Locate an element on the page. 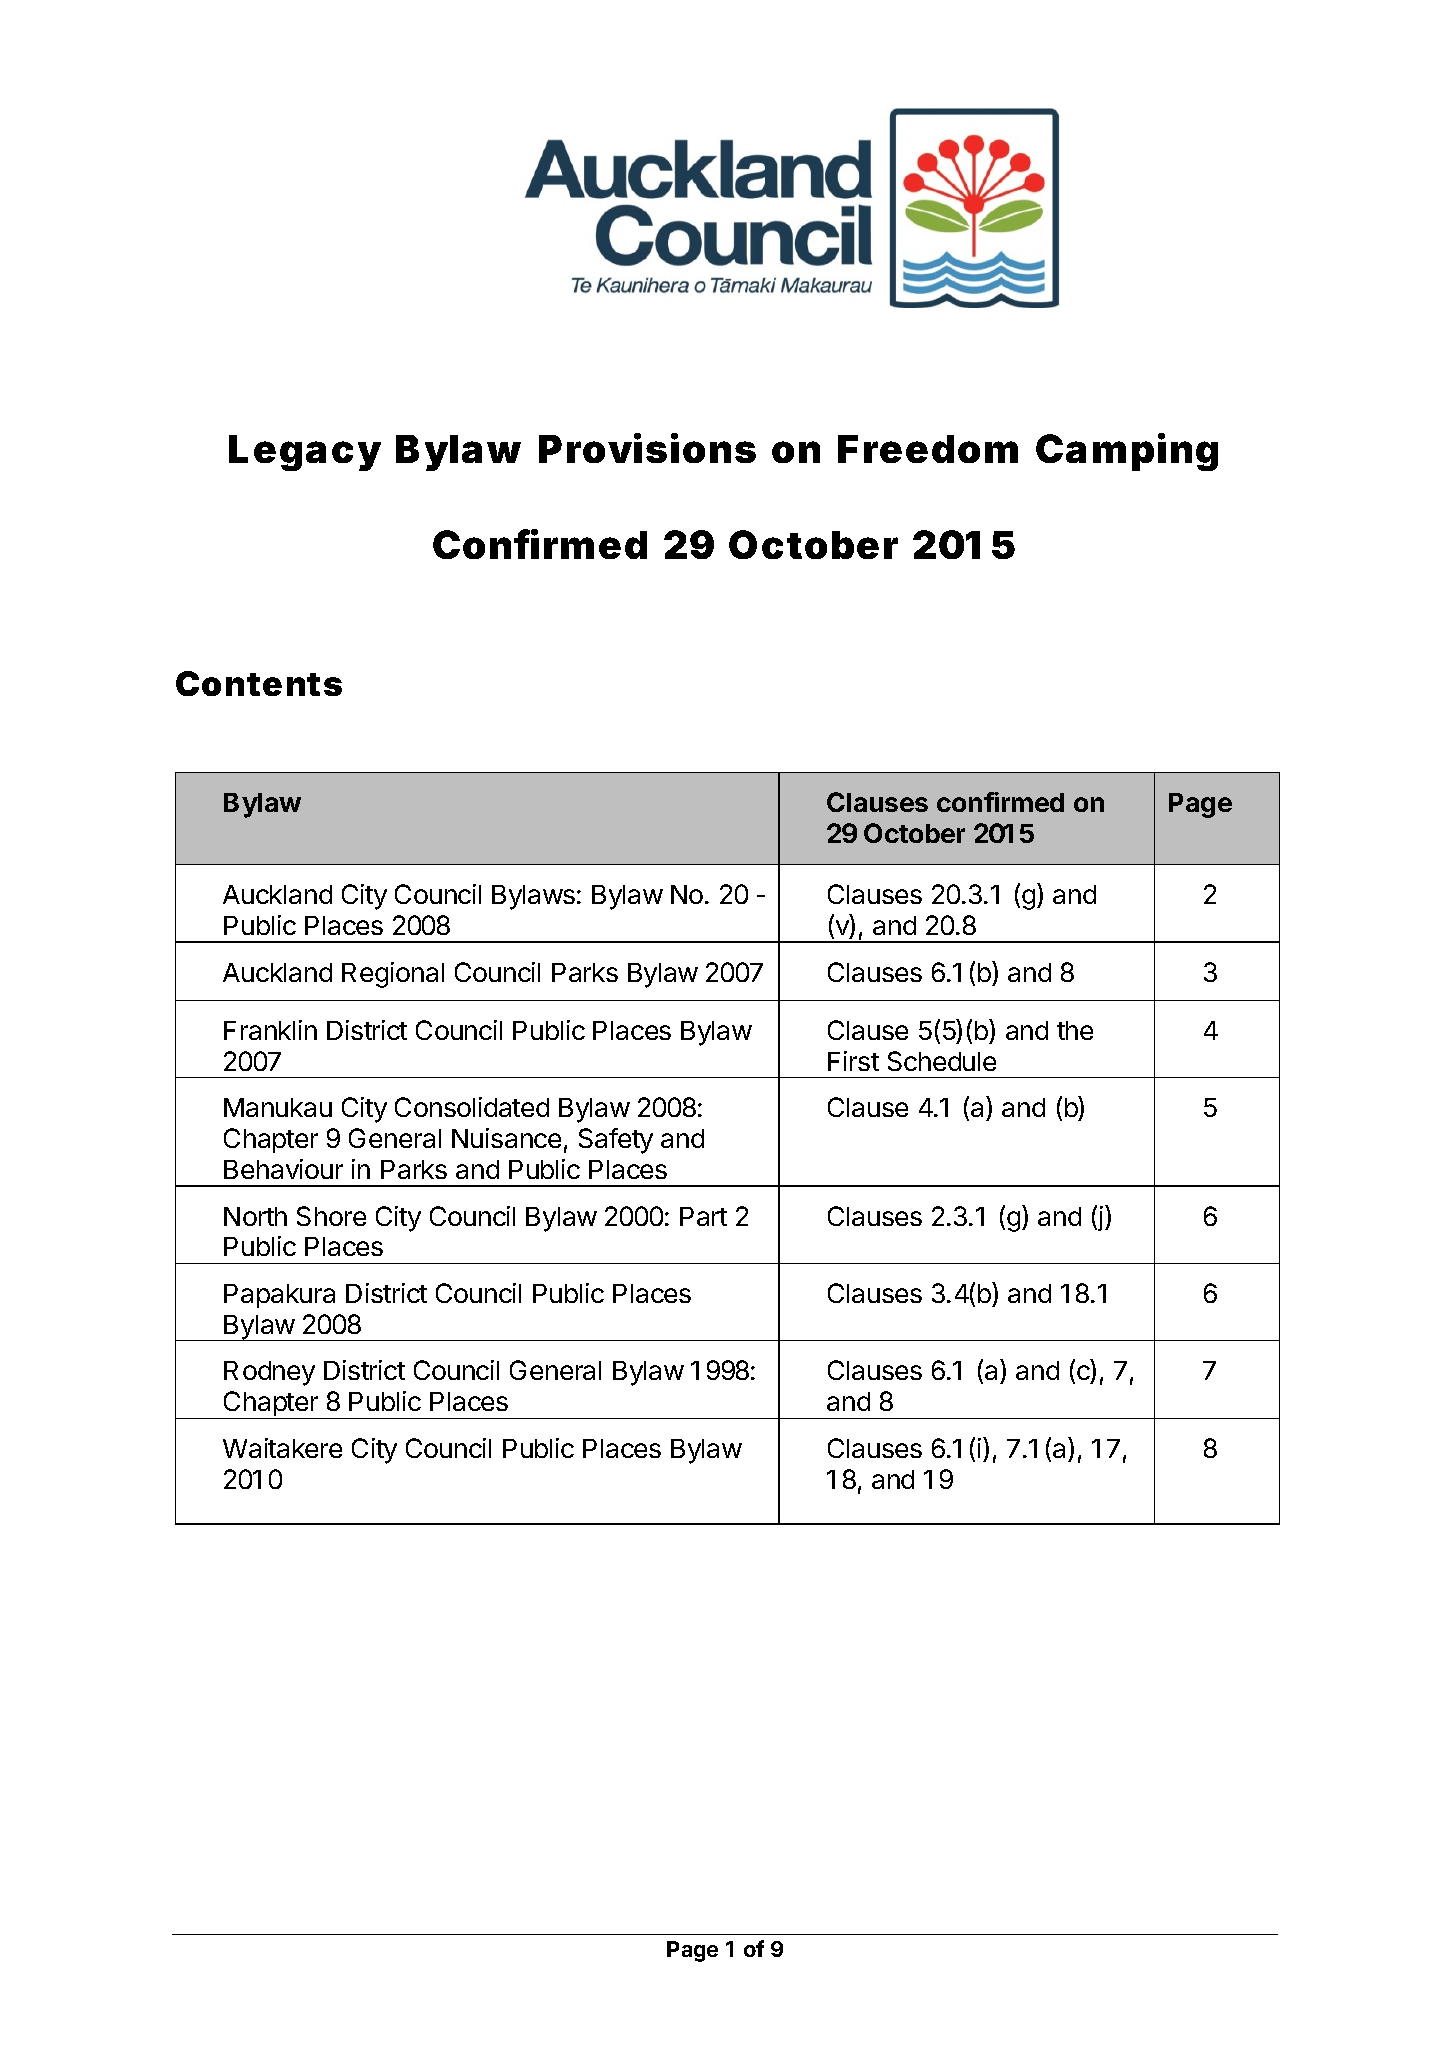 This page has width=1449, height=2049. Behaviour is located at coordinates (283, 1169).
